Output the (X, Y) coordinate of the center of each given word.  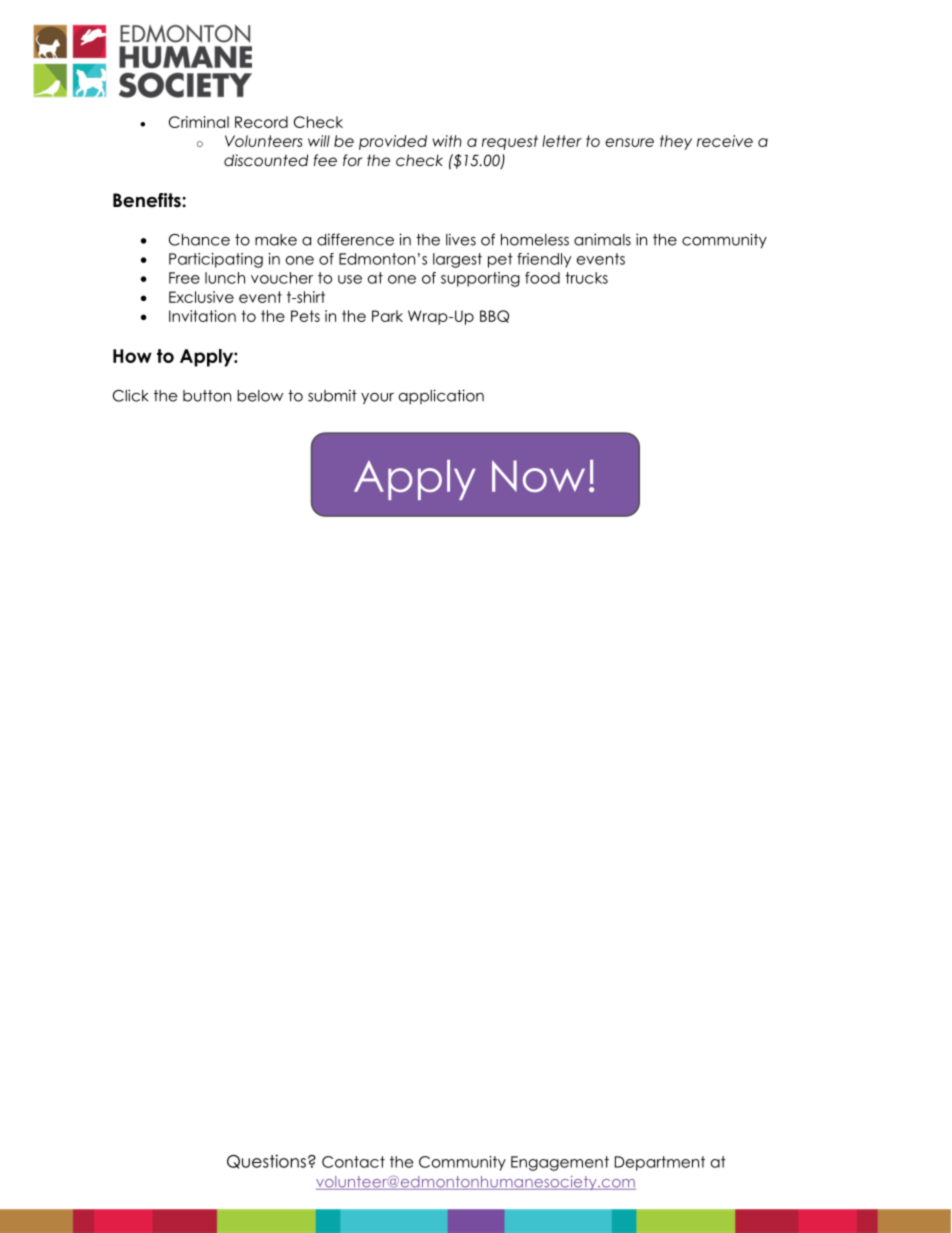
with (447, 141)
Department (660, 1163)
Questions (266, 1161)
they (676, 142)
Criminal (199, 122)
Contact (353, 1162)
